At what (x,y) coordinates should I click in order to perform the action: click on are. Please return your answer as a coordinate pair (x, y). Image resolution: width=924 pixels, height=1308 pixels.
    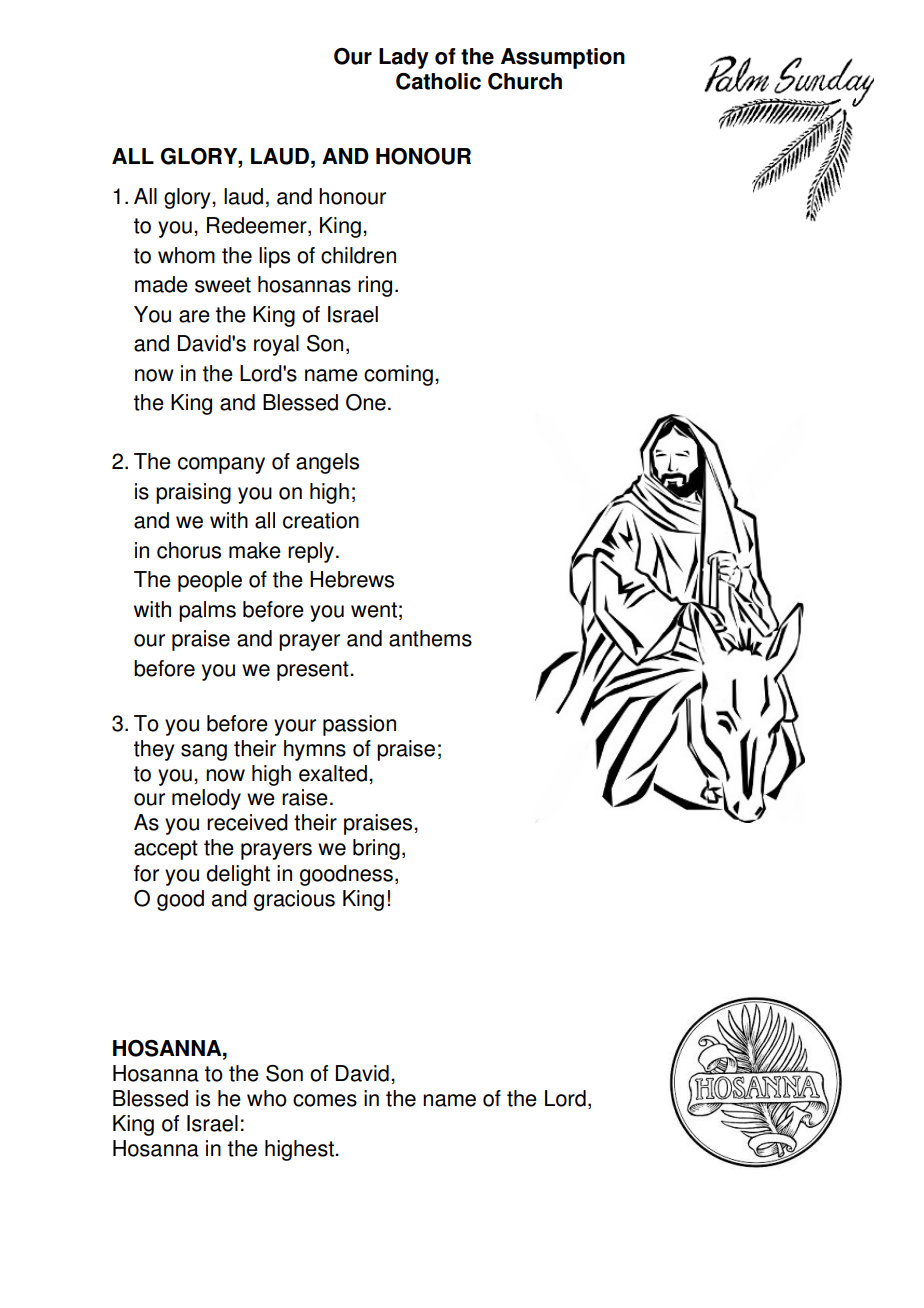
    Looking at the image, I should click on (194, 316).
